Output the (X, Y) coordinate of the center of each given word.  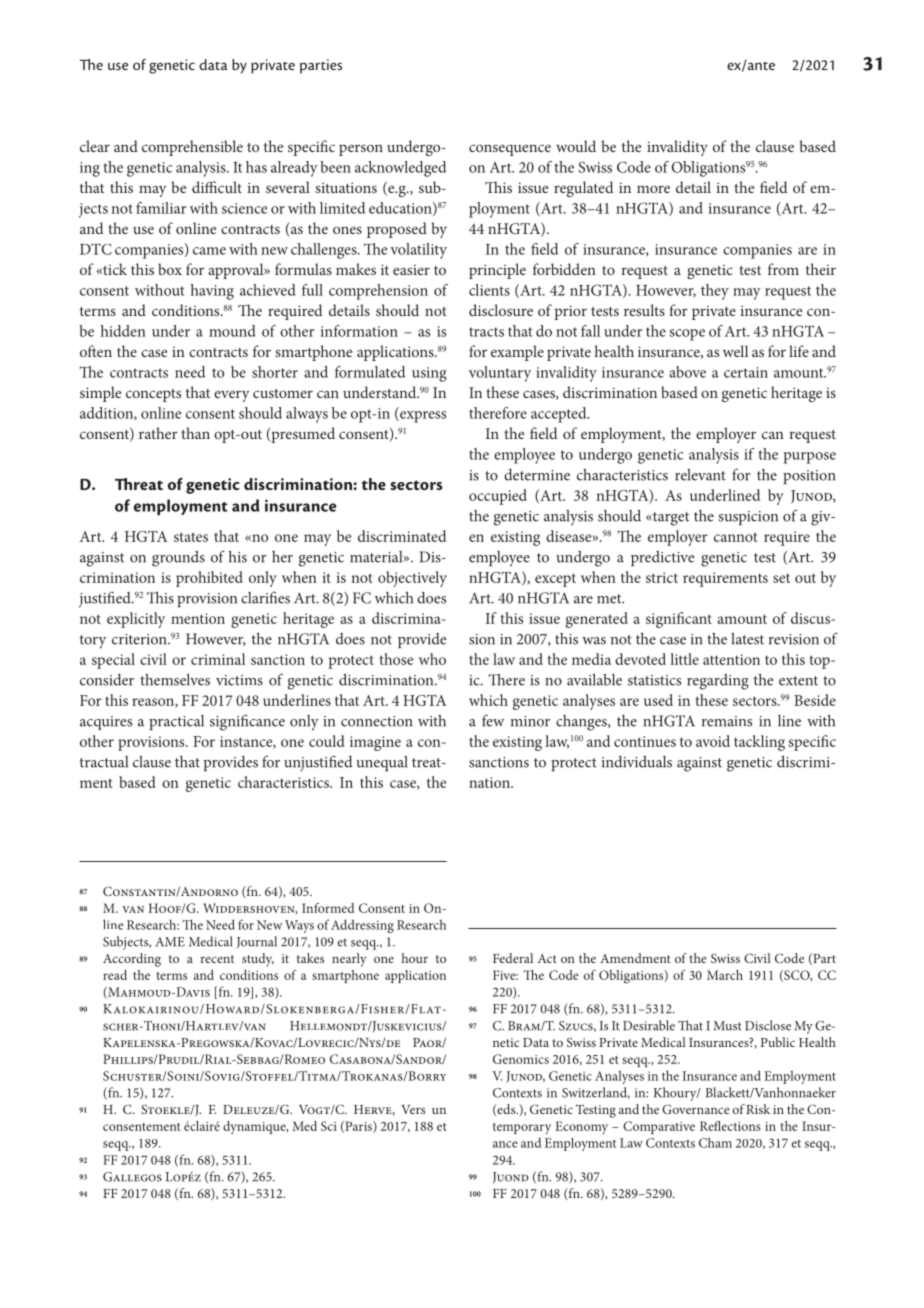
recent (217, 959)
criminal (218, 659)
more (653, 189)
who (432, 659)
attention (731, 659)
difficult (217, 187)
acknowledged (400, 169)
